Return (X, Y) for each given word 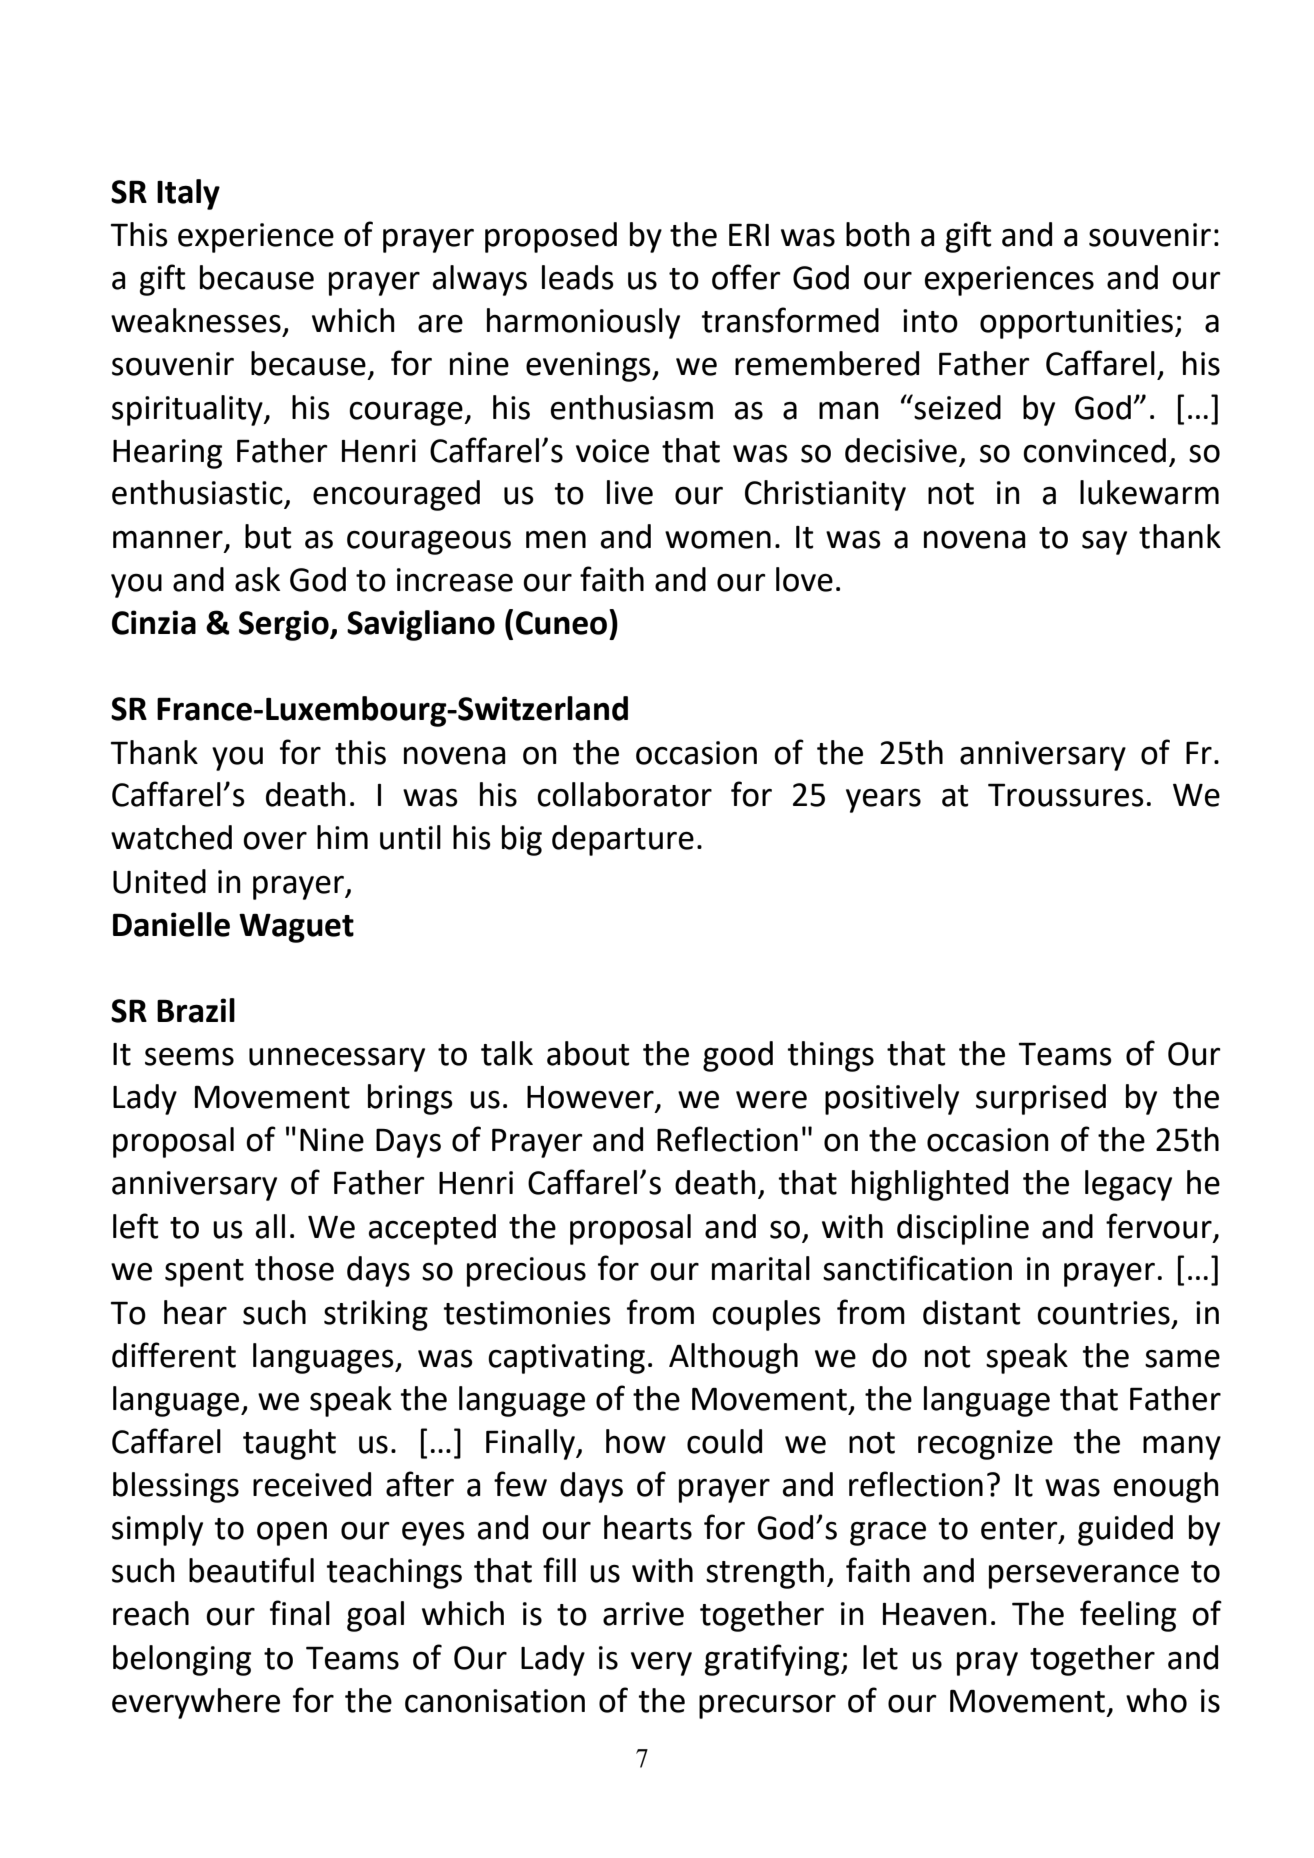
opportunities (1076, 324)
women (718, 539)
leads (578, 277)
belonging (182, 1660)
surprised (1041, 1099)
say (1104, 543)
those (294, 1268)
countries (1103, 1313)
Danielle (171, 924)
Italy (188, 194)
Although (733, 1358)
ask (257, 579)
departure (623, 840)
